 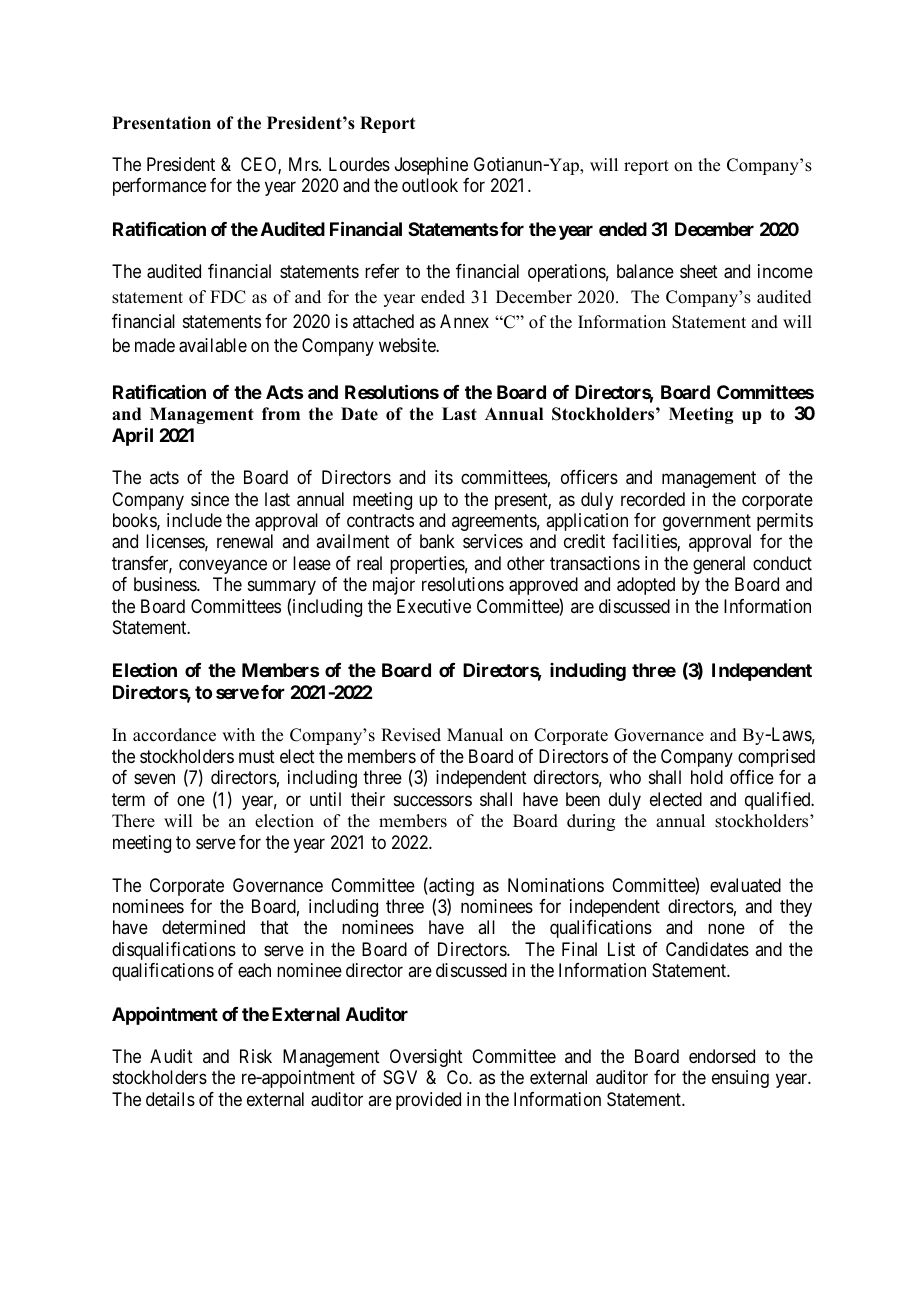 I want to click on sheet, so click(x=699, y=271).
